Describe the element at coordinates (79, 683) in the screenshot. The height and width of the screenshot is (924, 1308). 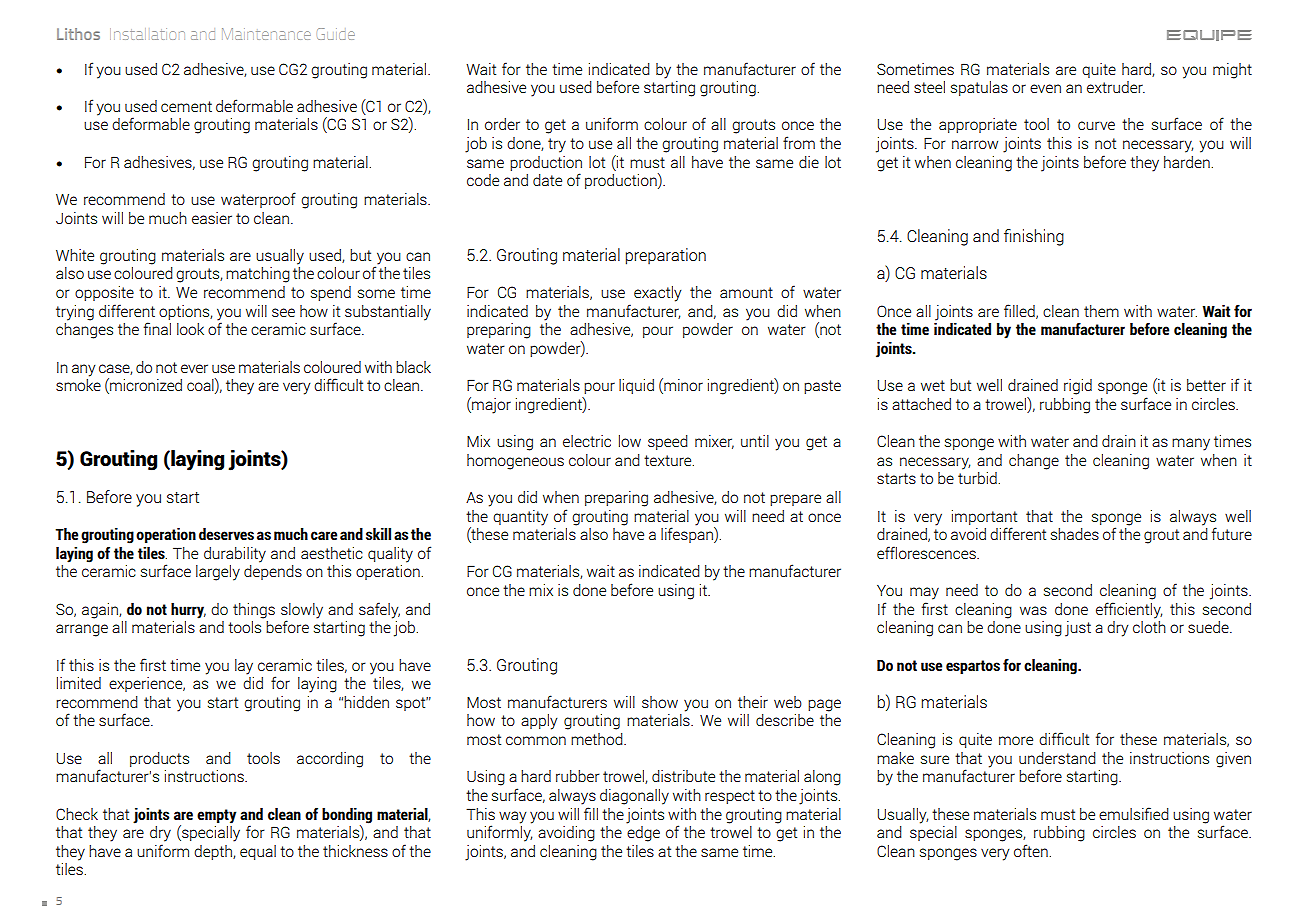
I see `limited` at that location.
